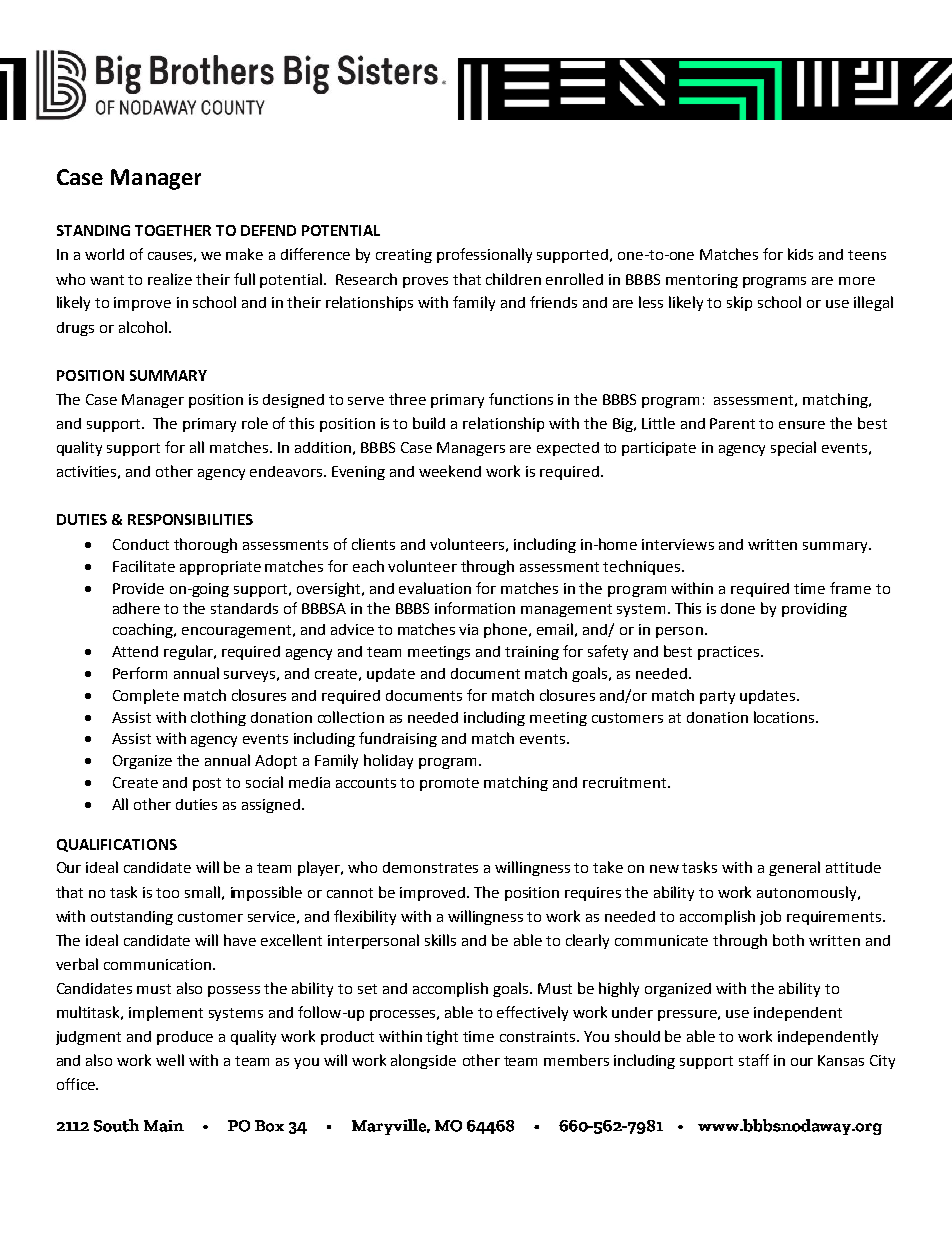 The height and width of the screenshot is (1233, 952). Describe the element at coordinates (484, 255) in the screenshot. I see `professionally` at that location.
